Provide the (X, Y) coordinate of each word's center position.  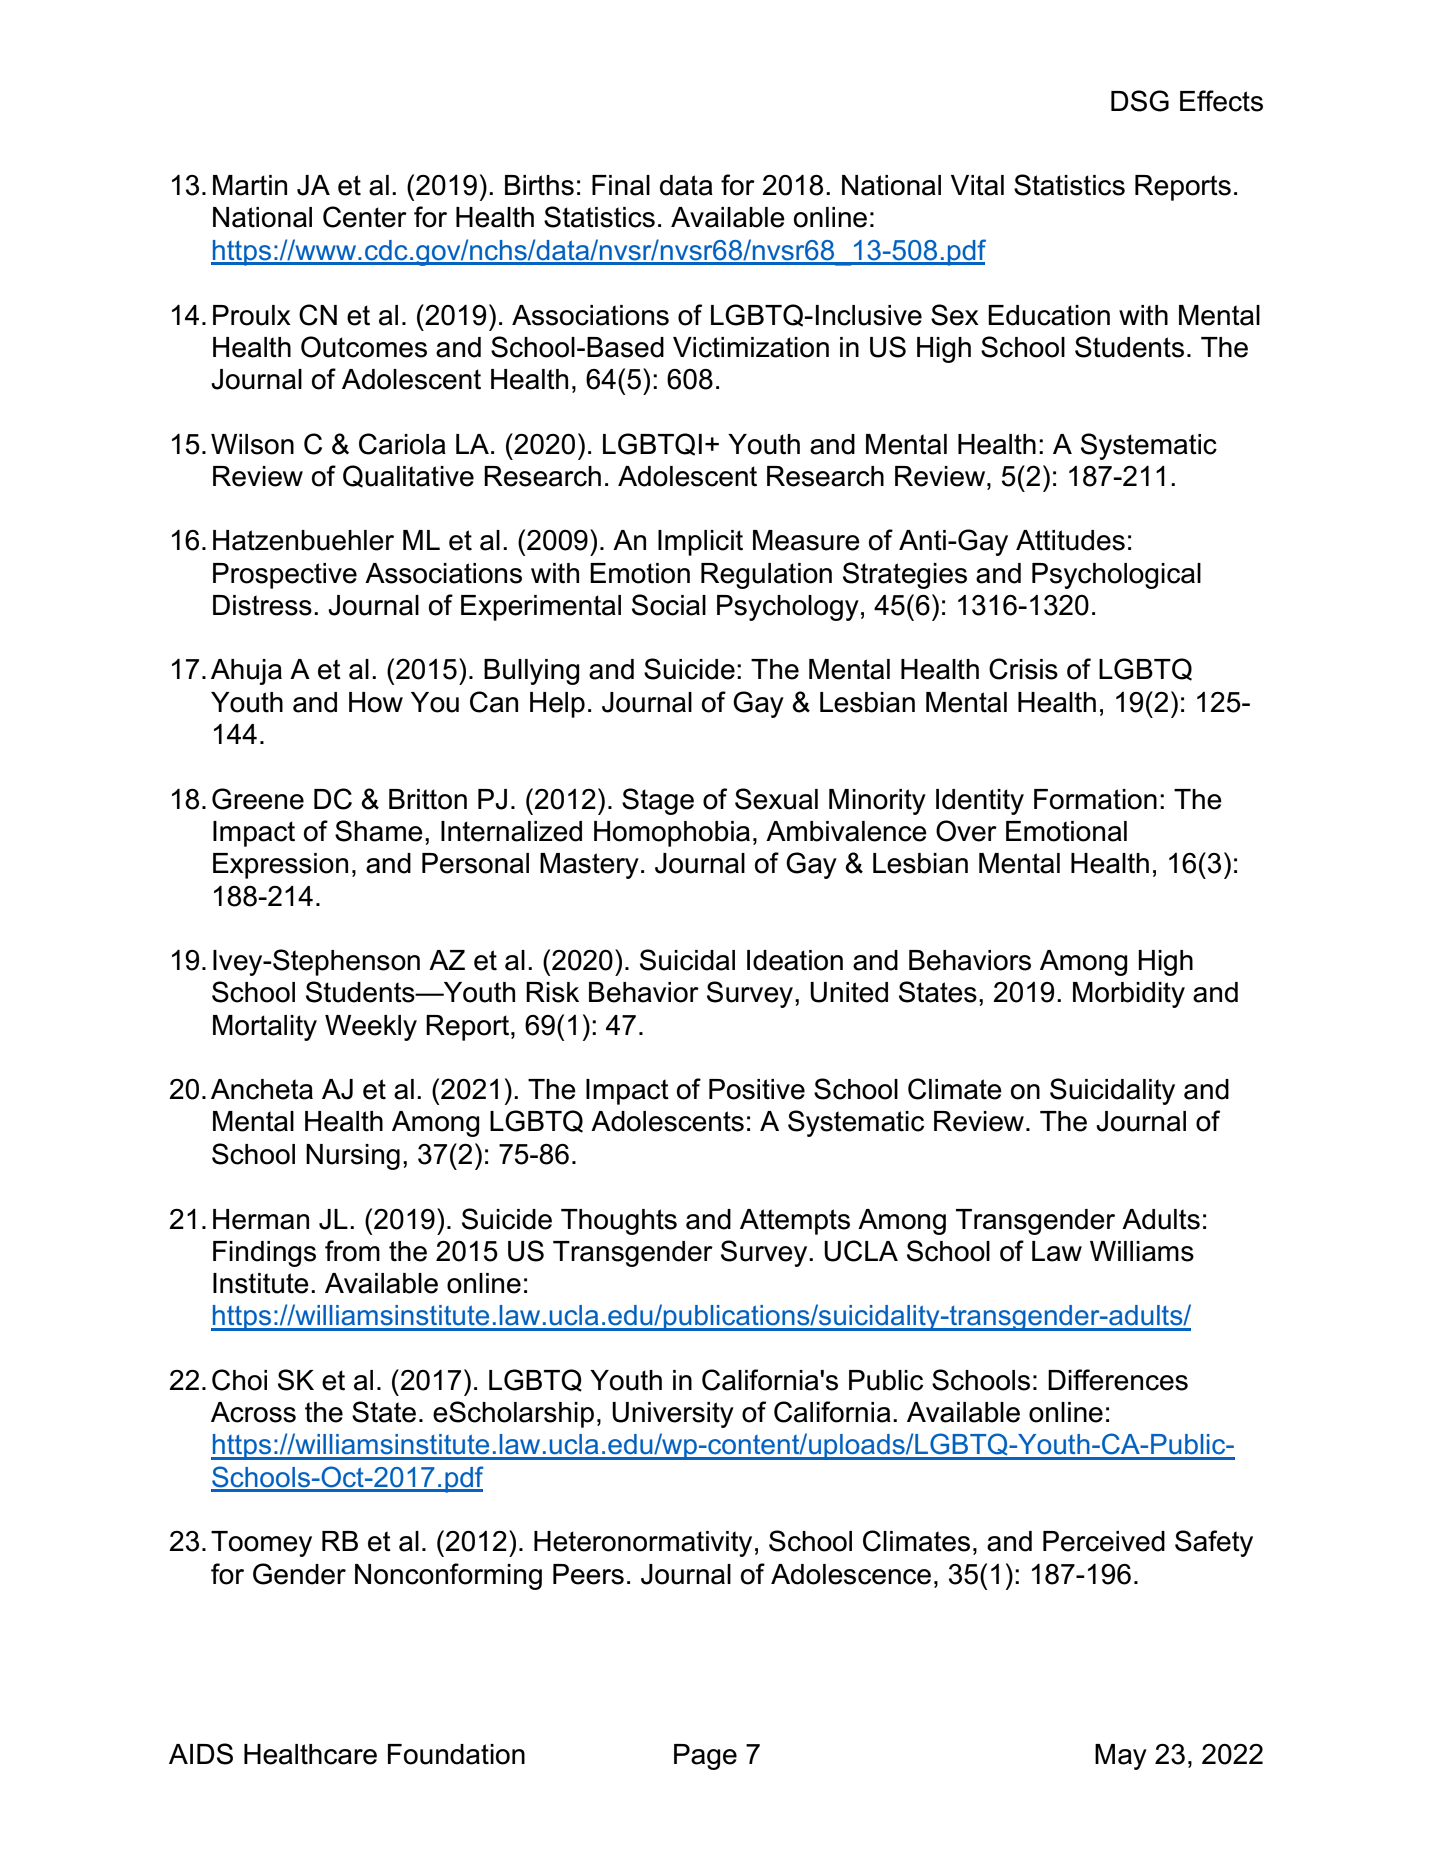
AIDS (201, 1754)
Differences (1118, 1380)
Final (621, 185)
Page (705, 1757)
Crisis (1023, 669)
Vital (977, 185)
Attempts (795, 1222)
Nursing (353, 1157)
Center (365, 217)
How (376, 702)
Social (669, 605)
